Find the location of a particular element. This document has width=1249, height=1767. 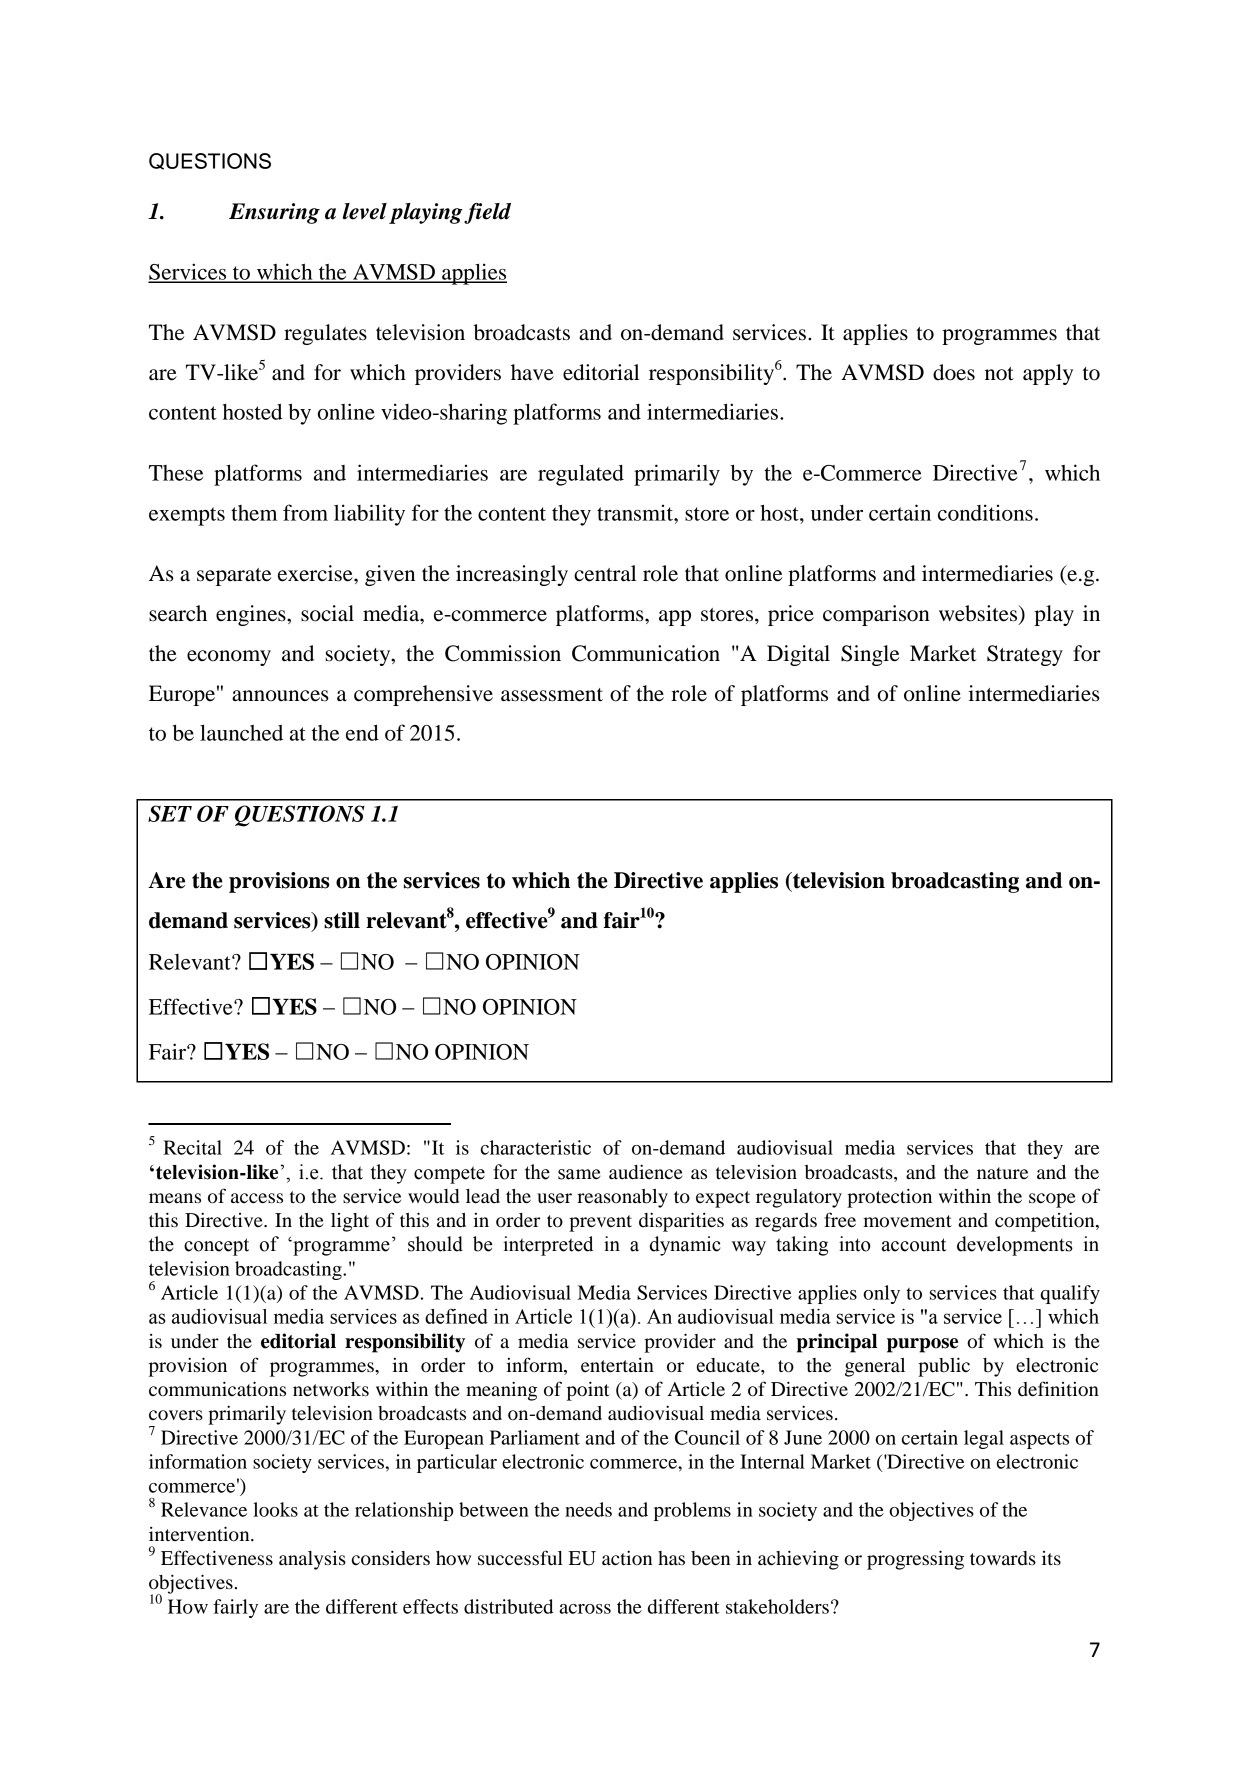

audience is located at coordinates (646, 1172).
